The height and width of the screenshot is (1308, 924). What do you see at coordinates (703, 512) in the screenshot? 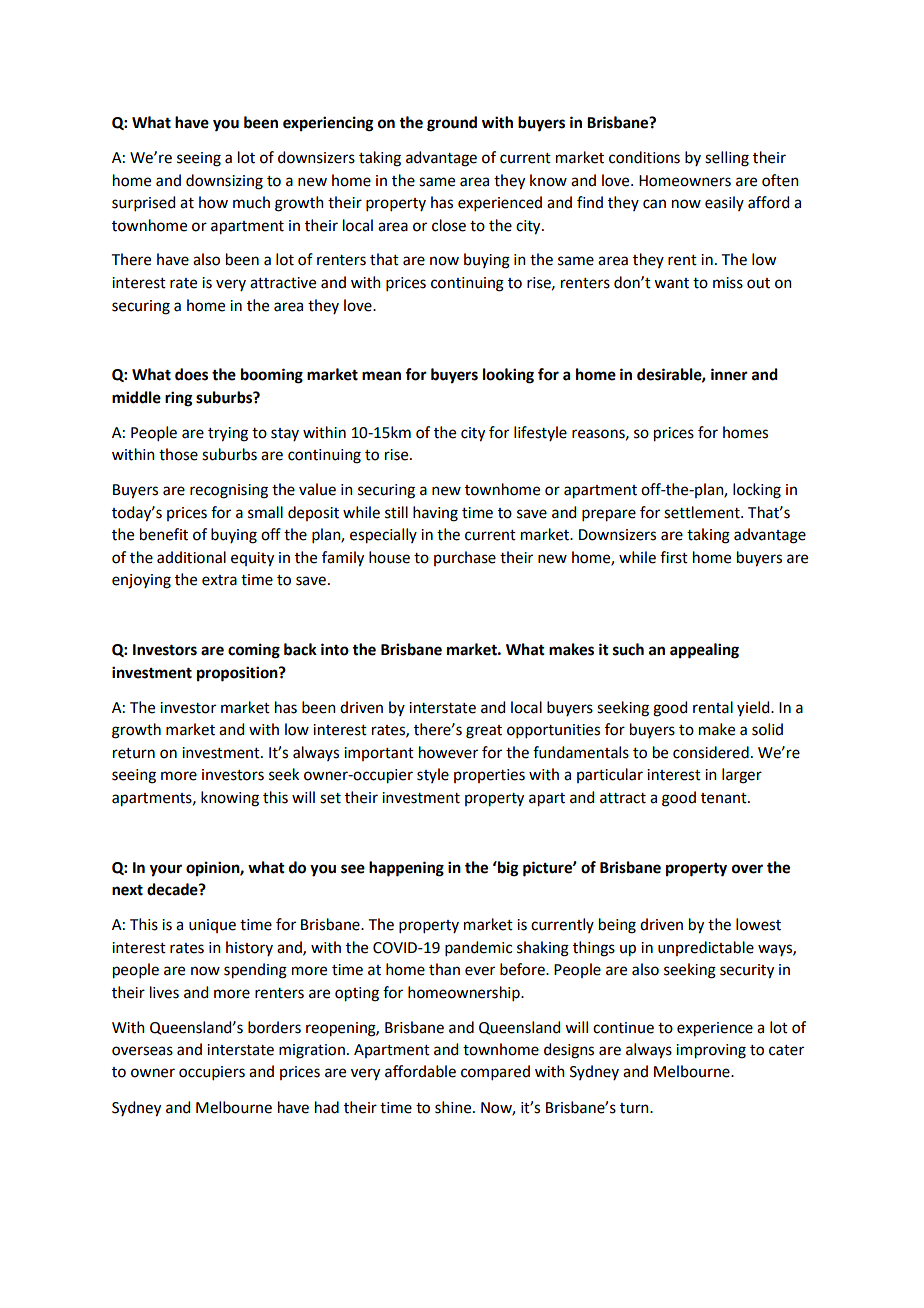
I see `settlement` at bounding box center [703, 512].
